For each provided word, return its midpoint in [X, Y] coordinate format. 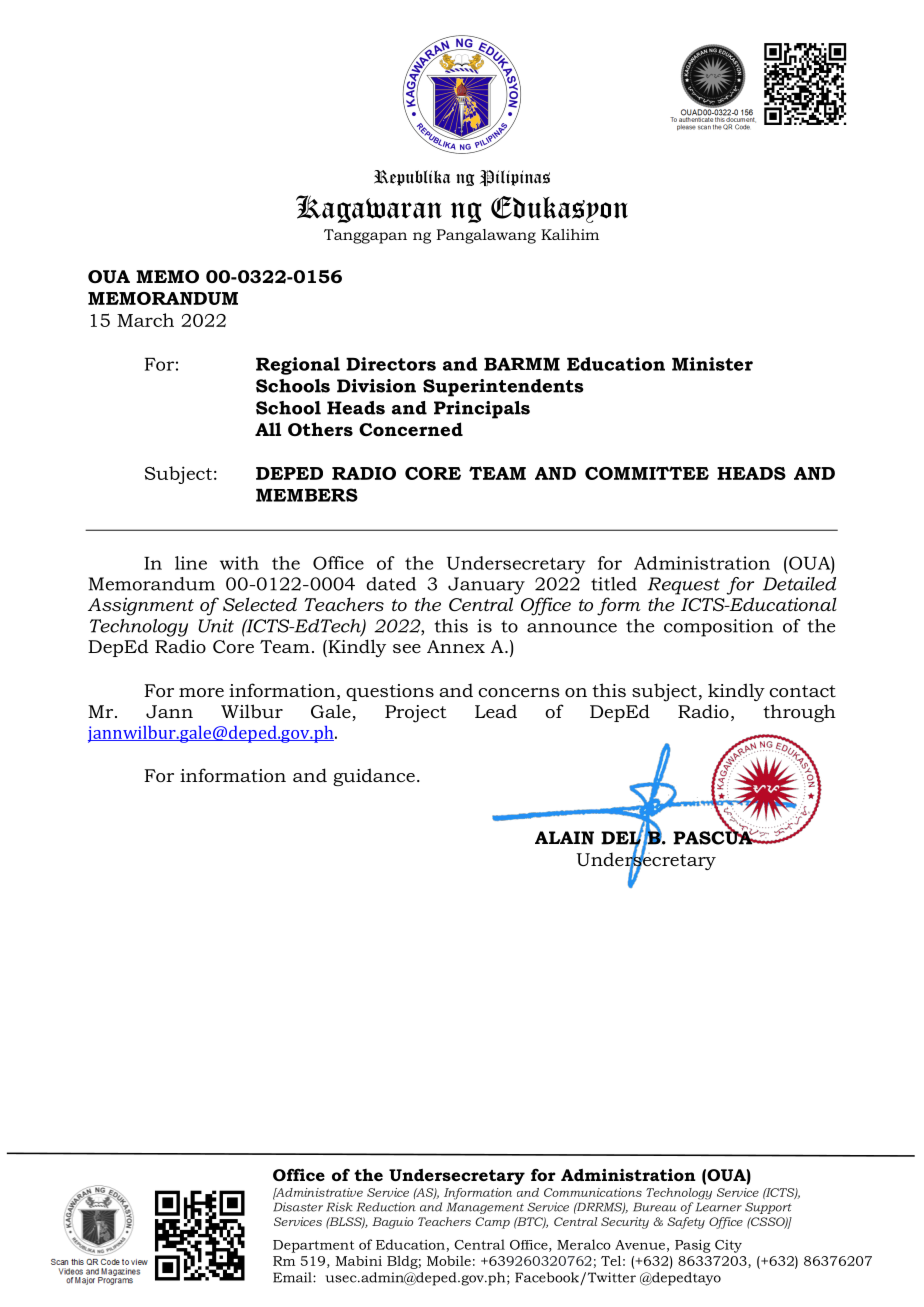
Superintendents [503, 388]
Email [293, 1277]
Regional [298, 366]
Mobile [449, 1261]
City [728, 1246]
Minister [712, 364]
